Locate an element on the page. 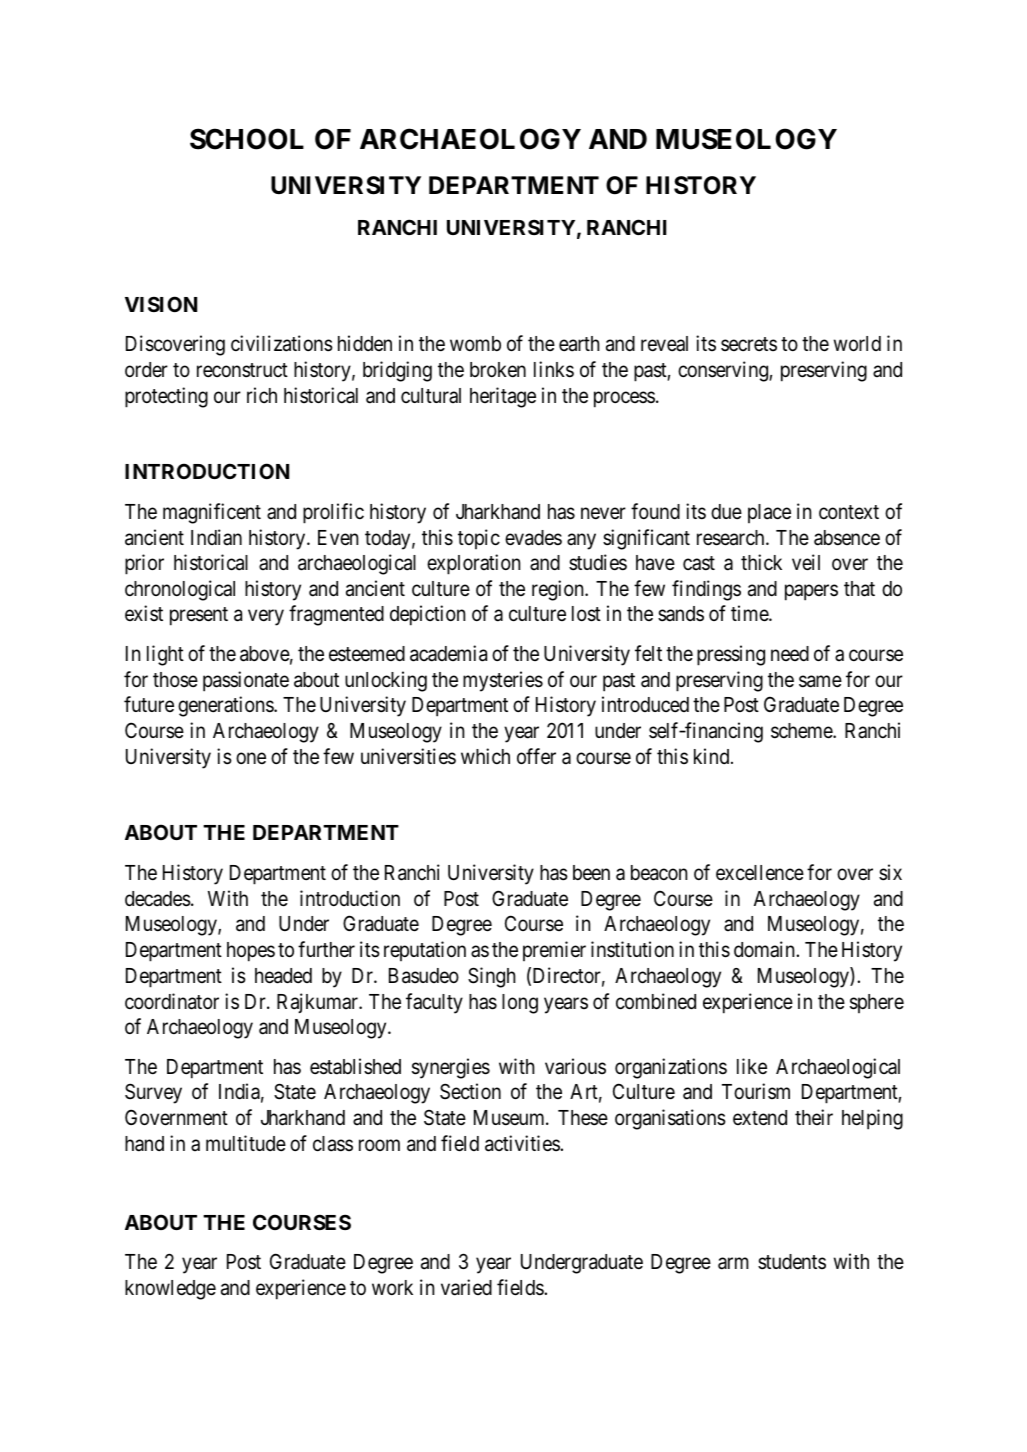  knowledge is located at coordinates (170, 1290).
